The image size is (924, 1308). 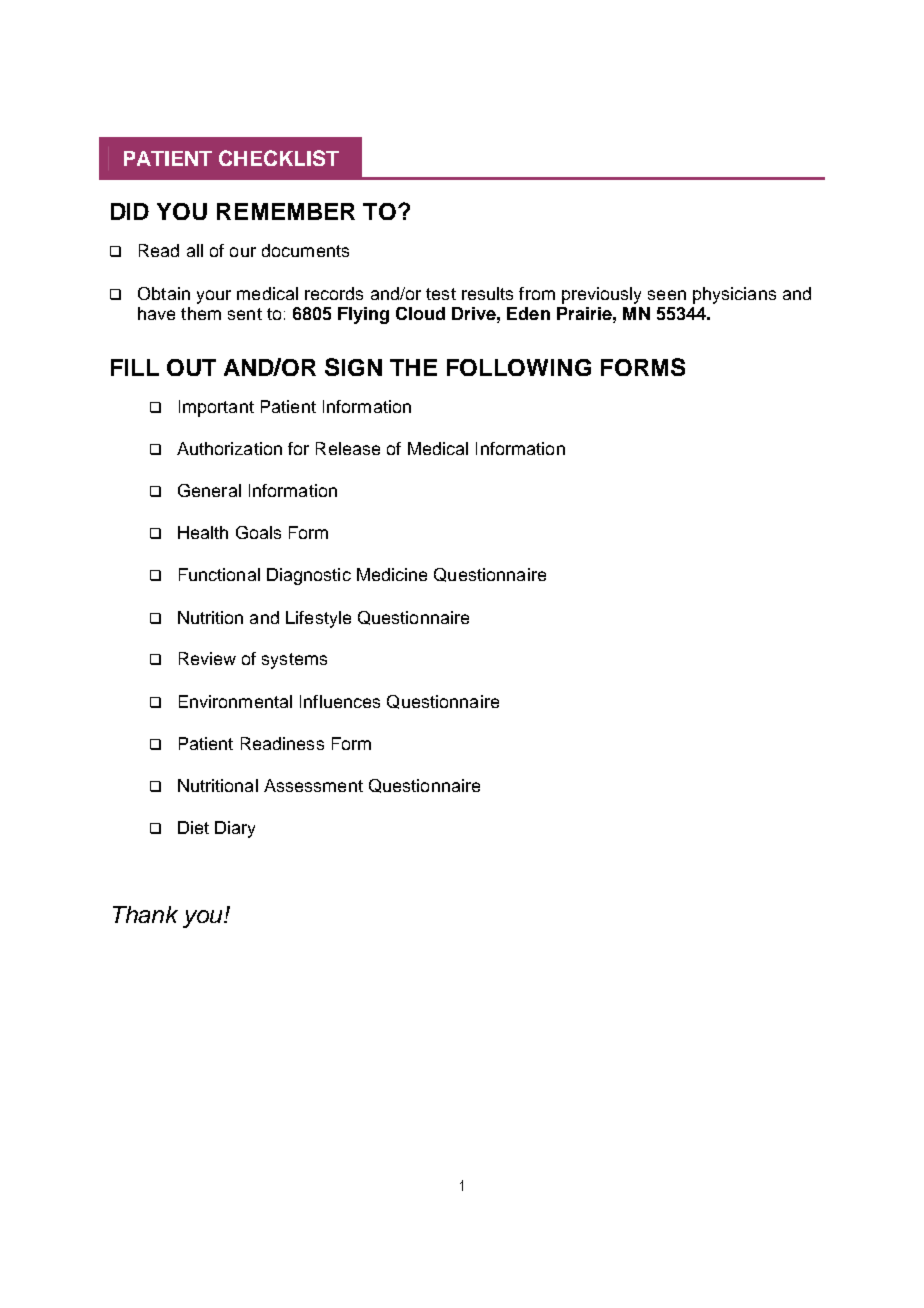 I want to click on Influences, so click(x=340, y=701).
